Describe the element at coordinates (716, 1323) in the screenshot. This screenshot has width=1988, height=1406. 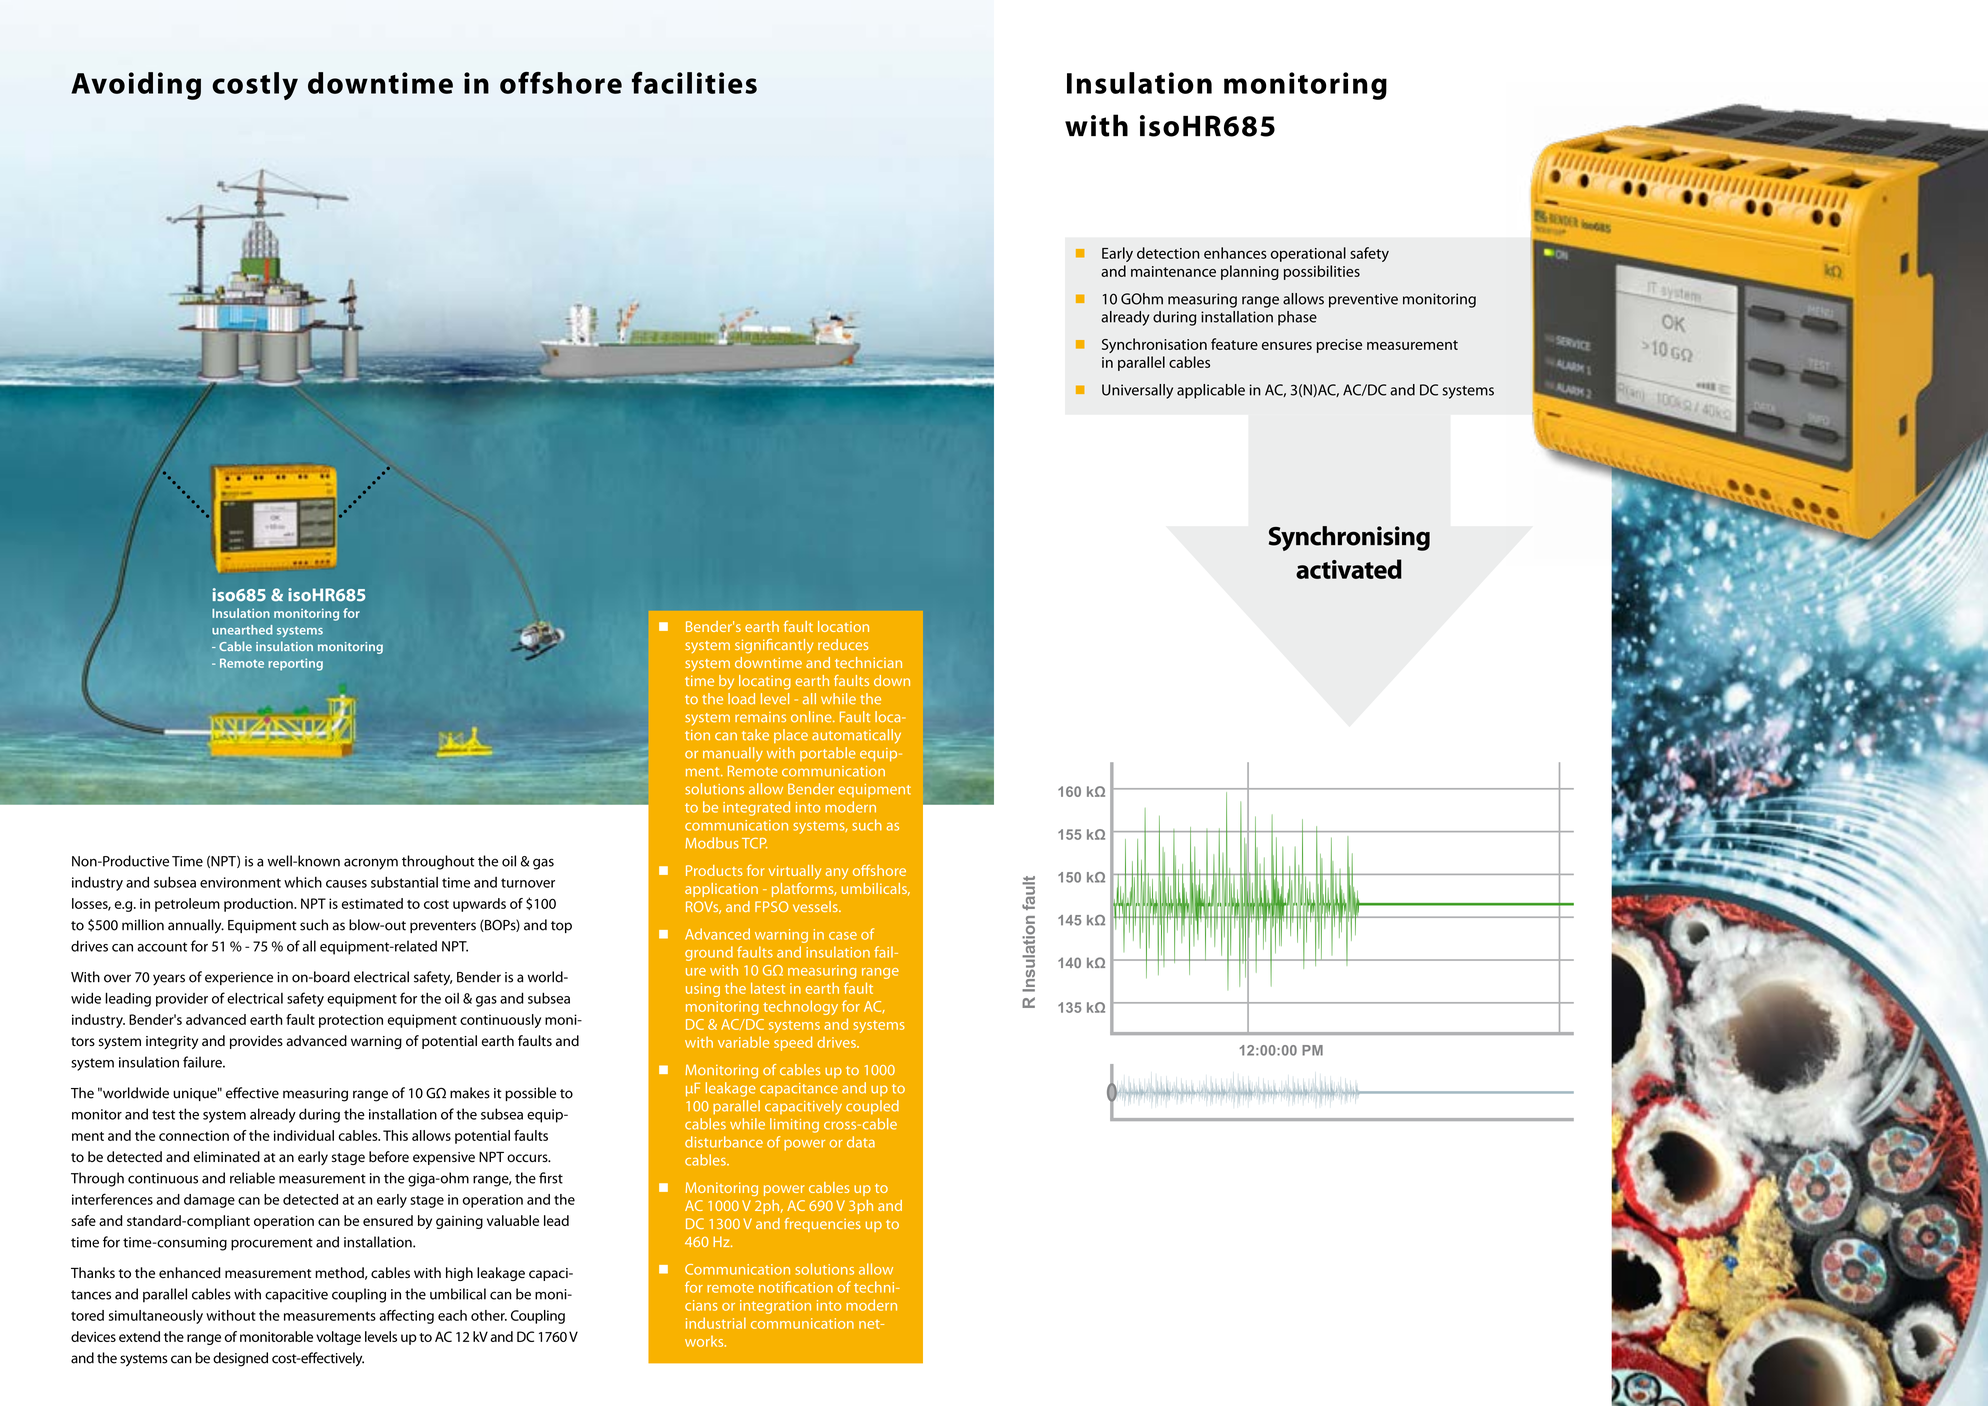
I see `industrial` at that location.
